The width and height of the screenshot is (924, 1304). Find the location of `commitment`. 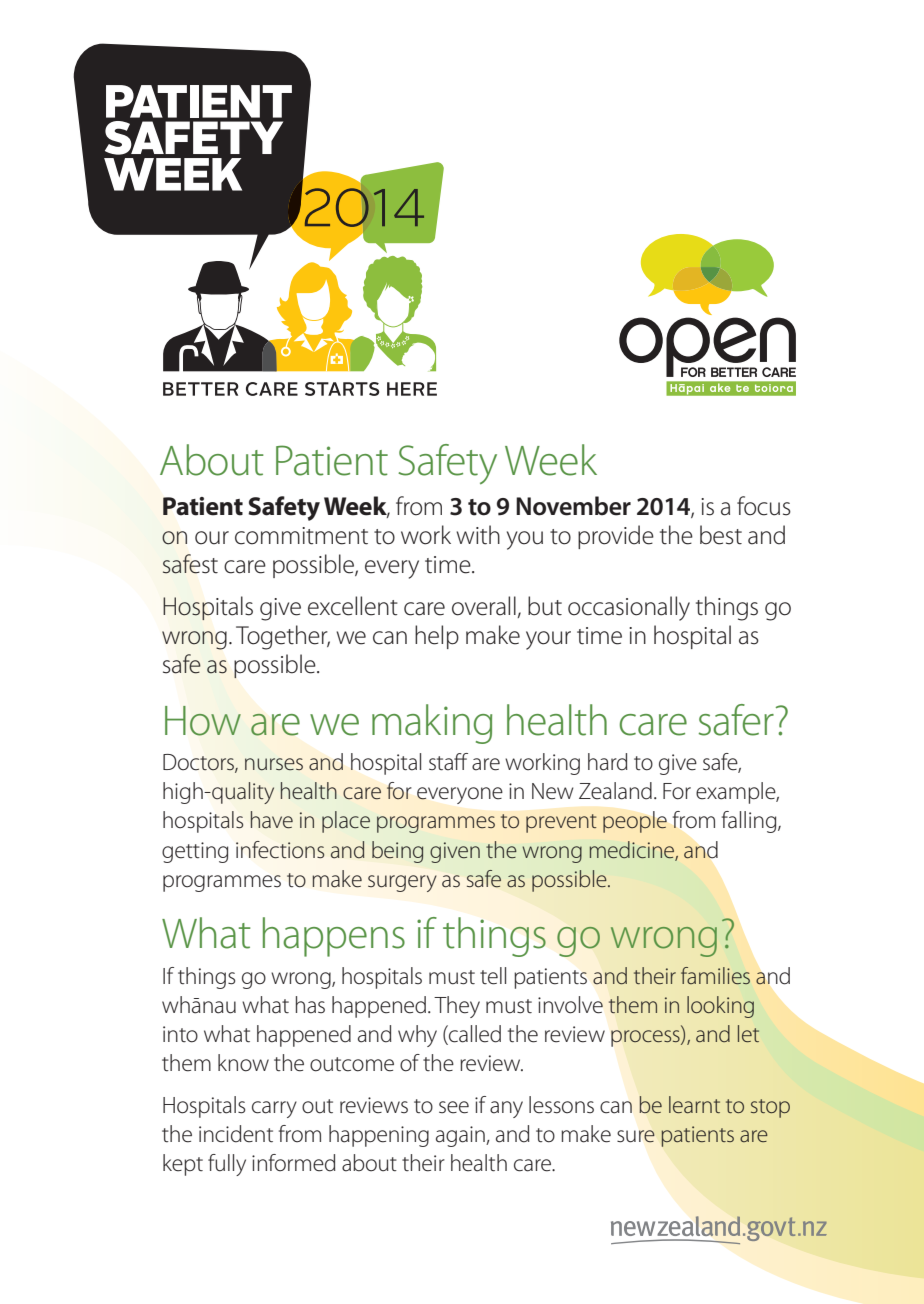

commitment is located at coordinates (301, 536).
